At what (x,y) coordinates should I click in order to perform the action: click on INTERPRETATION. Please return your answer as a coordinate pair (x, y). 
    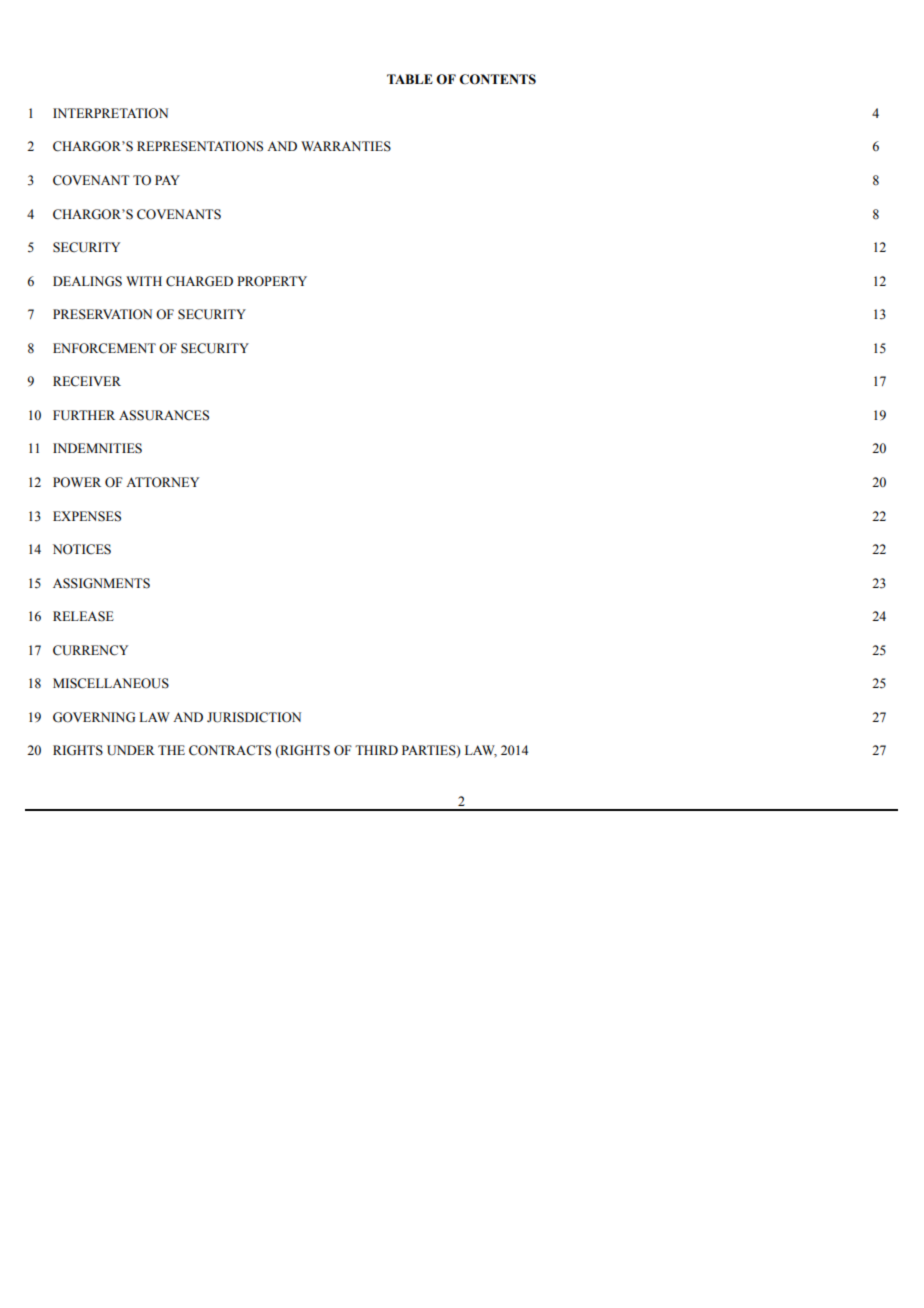
    Looking at the image, I should click on (110, 113).
